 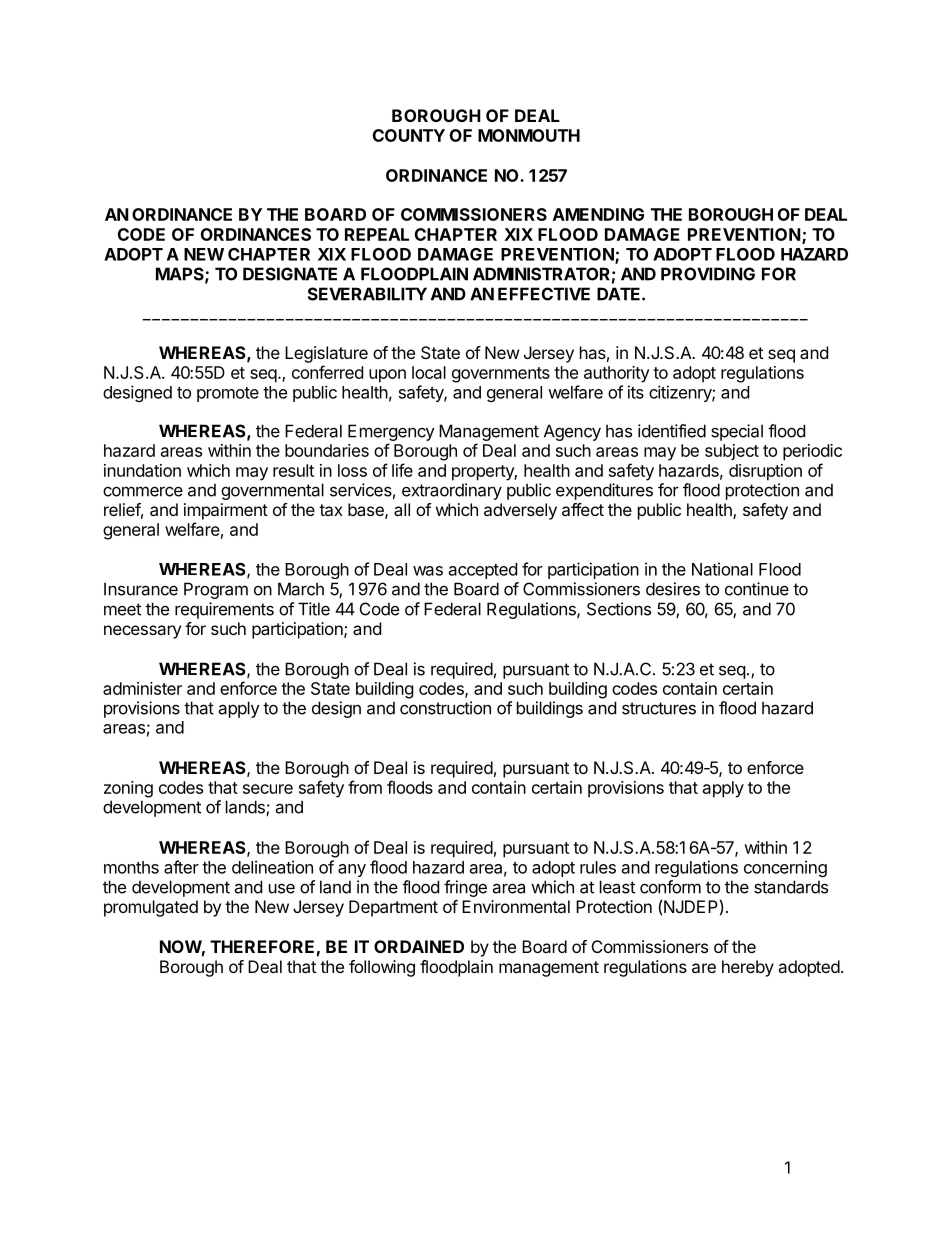 I want to click on National, so click(x=722, y=569).
